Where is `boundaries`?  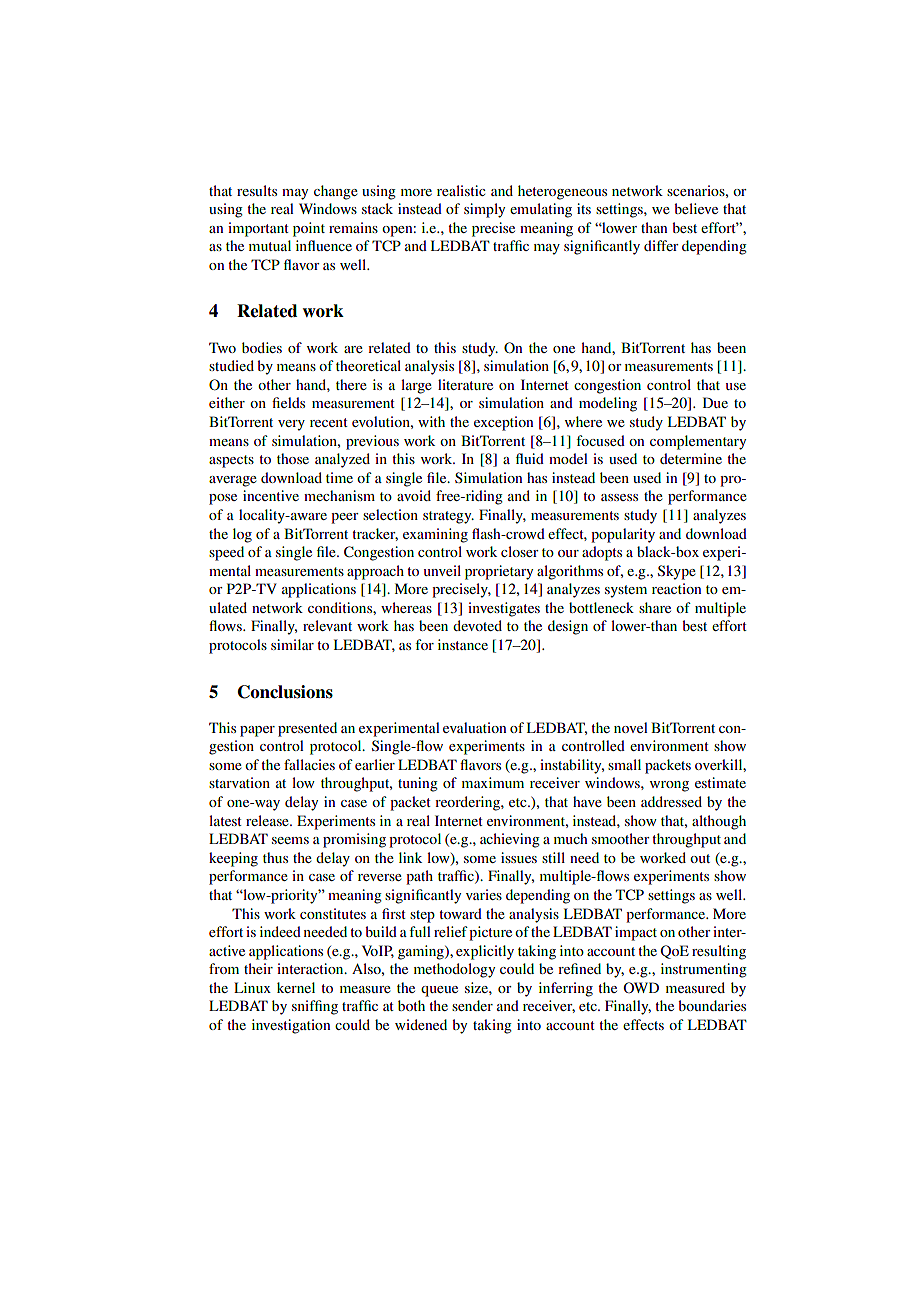
boundaries is located at coordinates (712, 1005).
